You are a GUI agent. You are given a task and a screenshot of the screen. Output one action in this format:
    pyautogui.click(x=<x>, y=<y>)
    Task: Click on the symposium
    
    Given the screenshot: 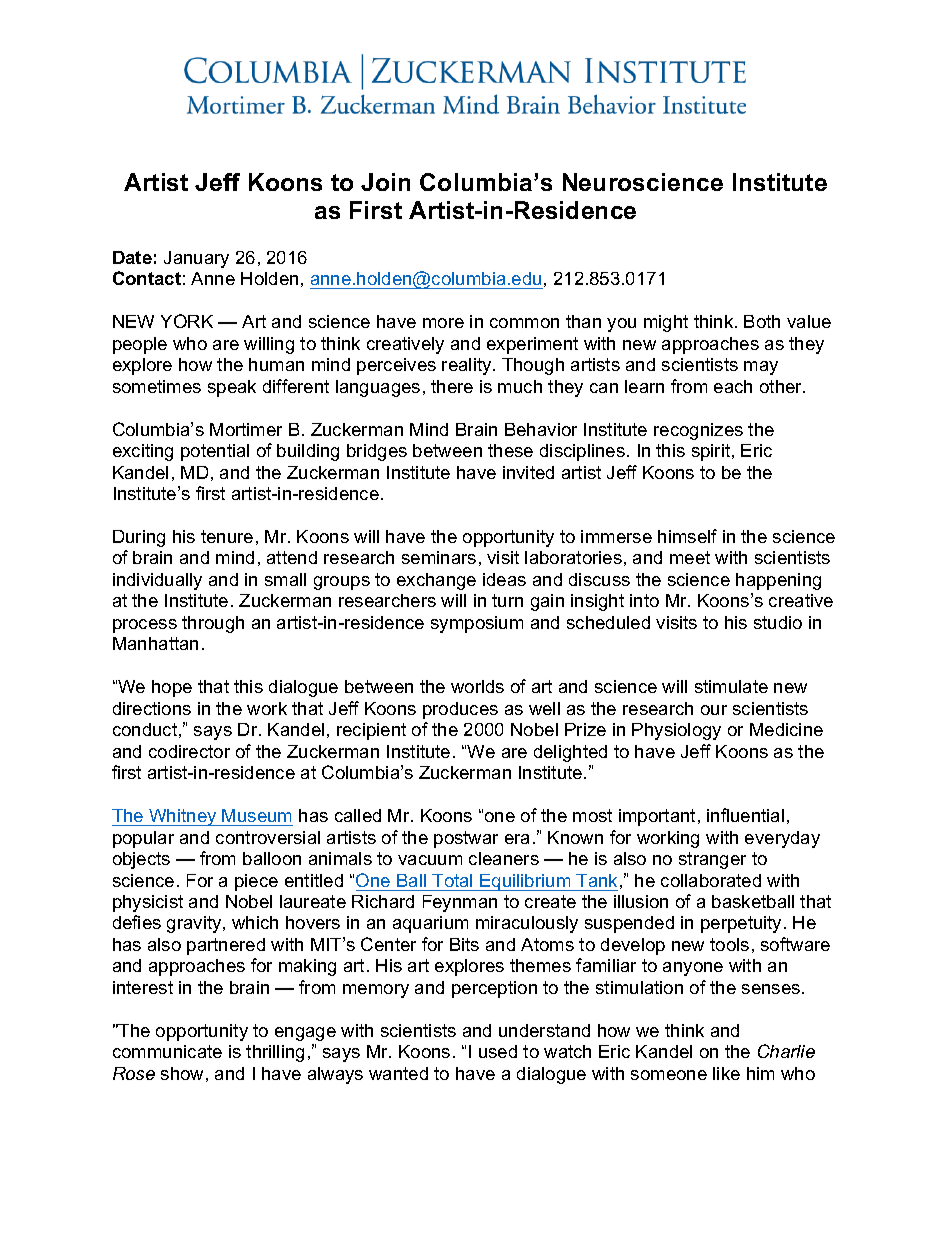 What is the action you would take?
    pyautogui.click(x=477, y=624)
